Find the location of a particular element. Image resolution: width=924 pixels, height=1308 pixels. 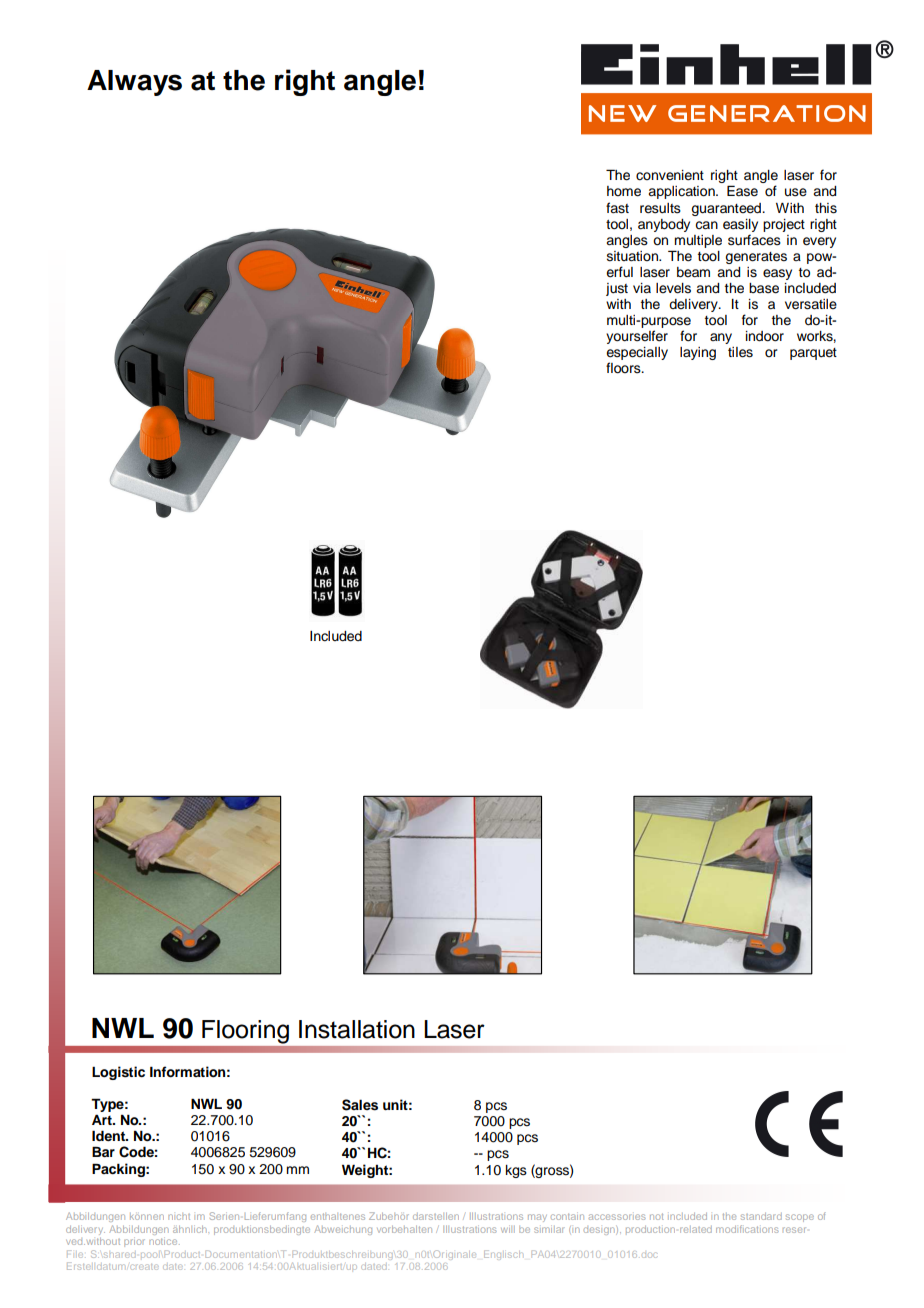

will is located at coordinates (508, 1229).
